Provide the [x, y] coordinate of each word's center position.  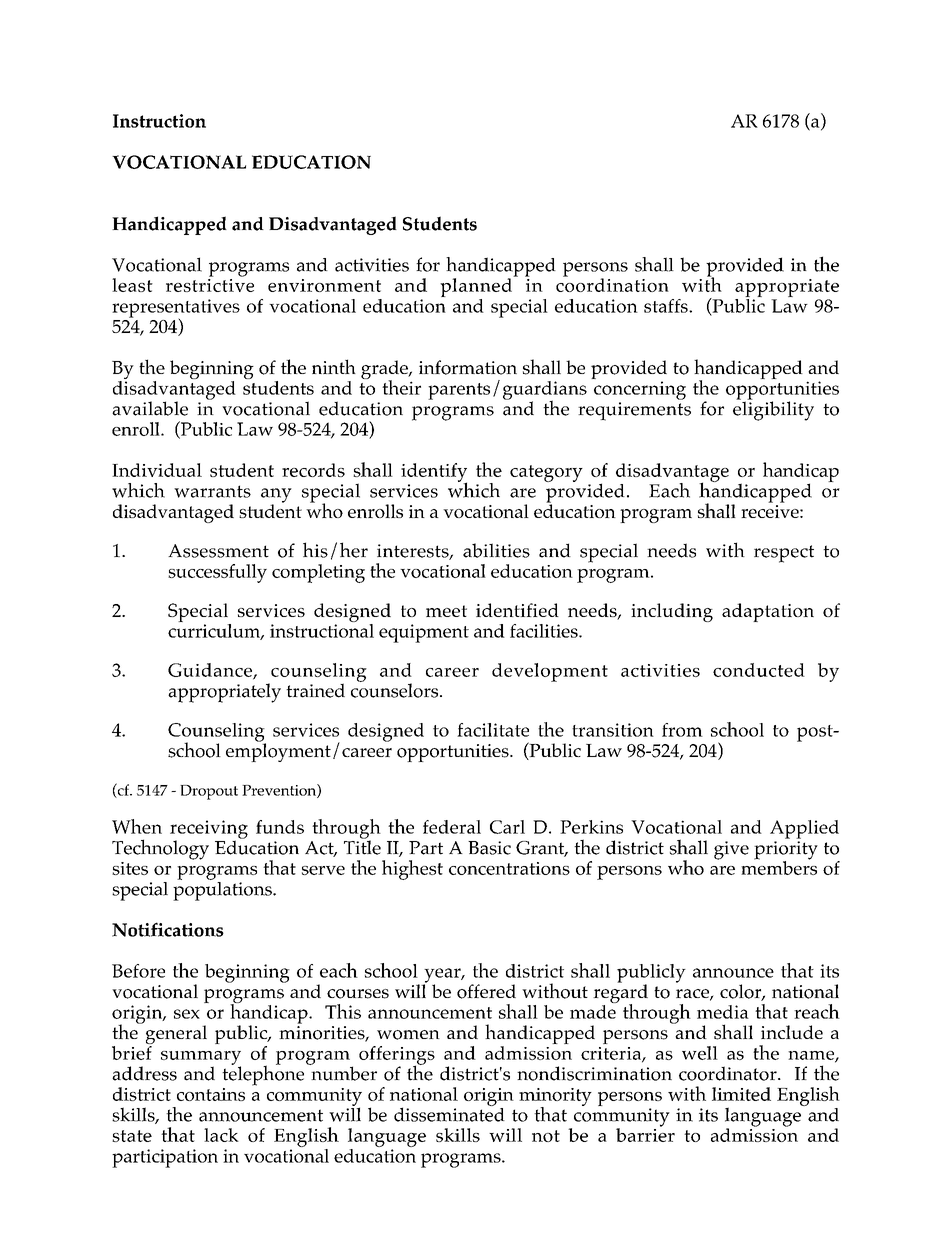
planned [477, 286]
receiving [209, 830]
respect [784, 554]
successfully [217, 573]
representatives [176, 309]
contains [211, 1094]
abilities [496, 550]
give [731, 850]
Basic [489, 848]
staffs [667, 306]
